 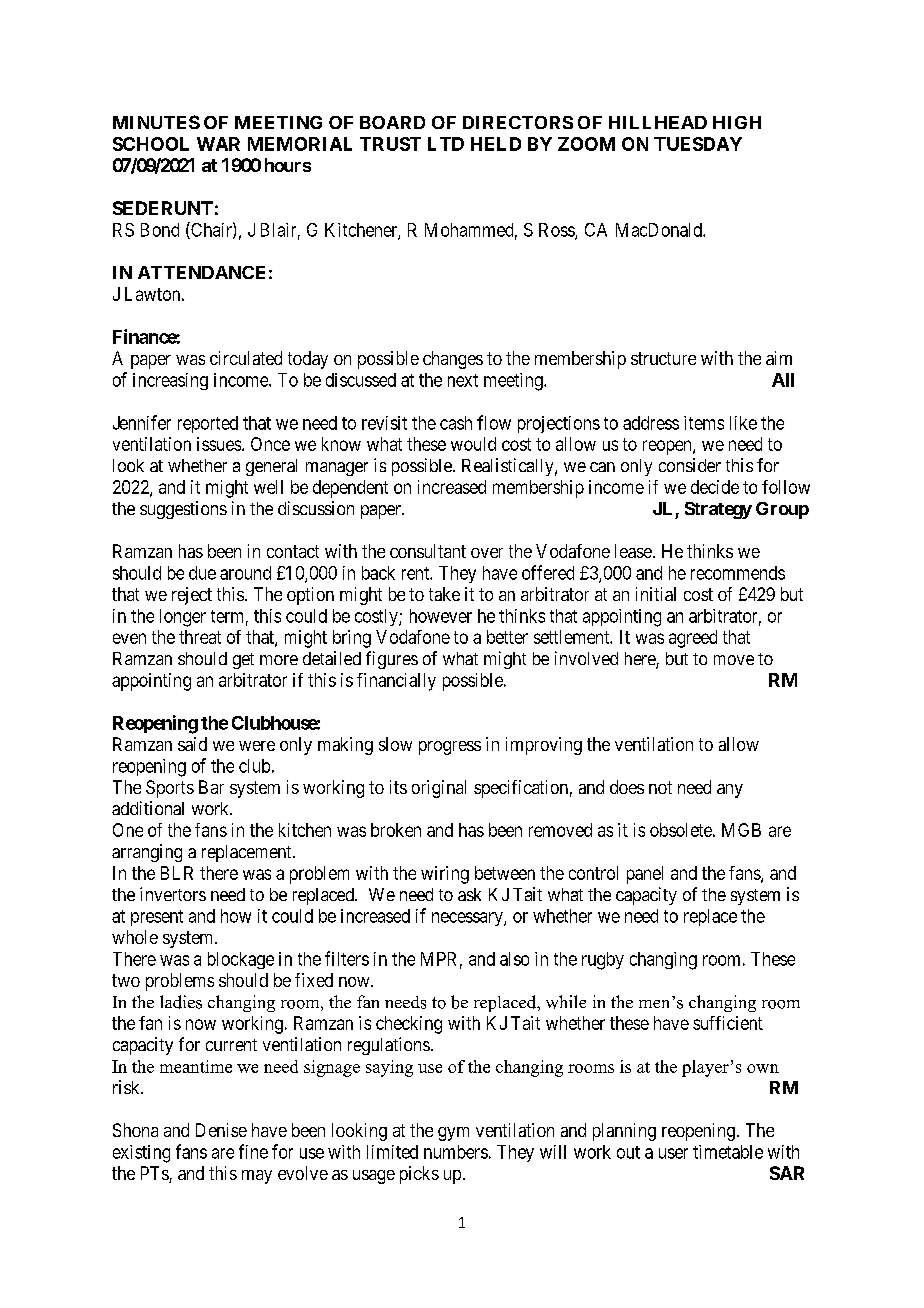 I want to click on TUESDAY, so click(x=698, y=144).
